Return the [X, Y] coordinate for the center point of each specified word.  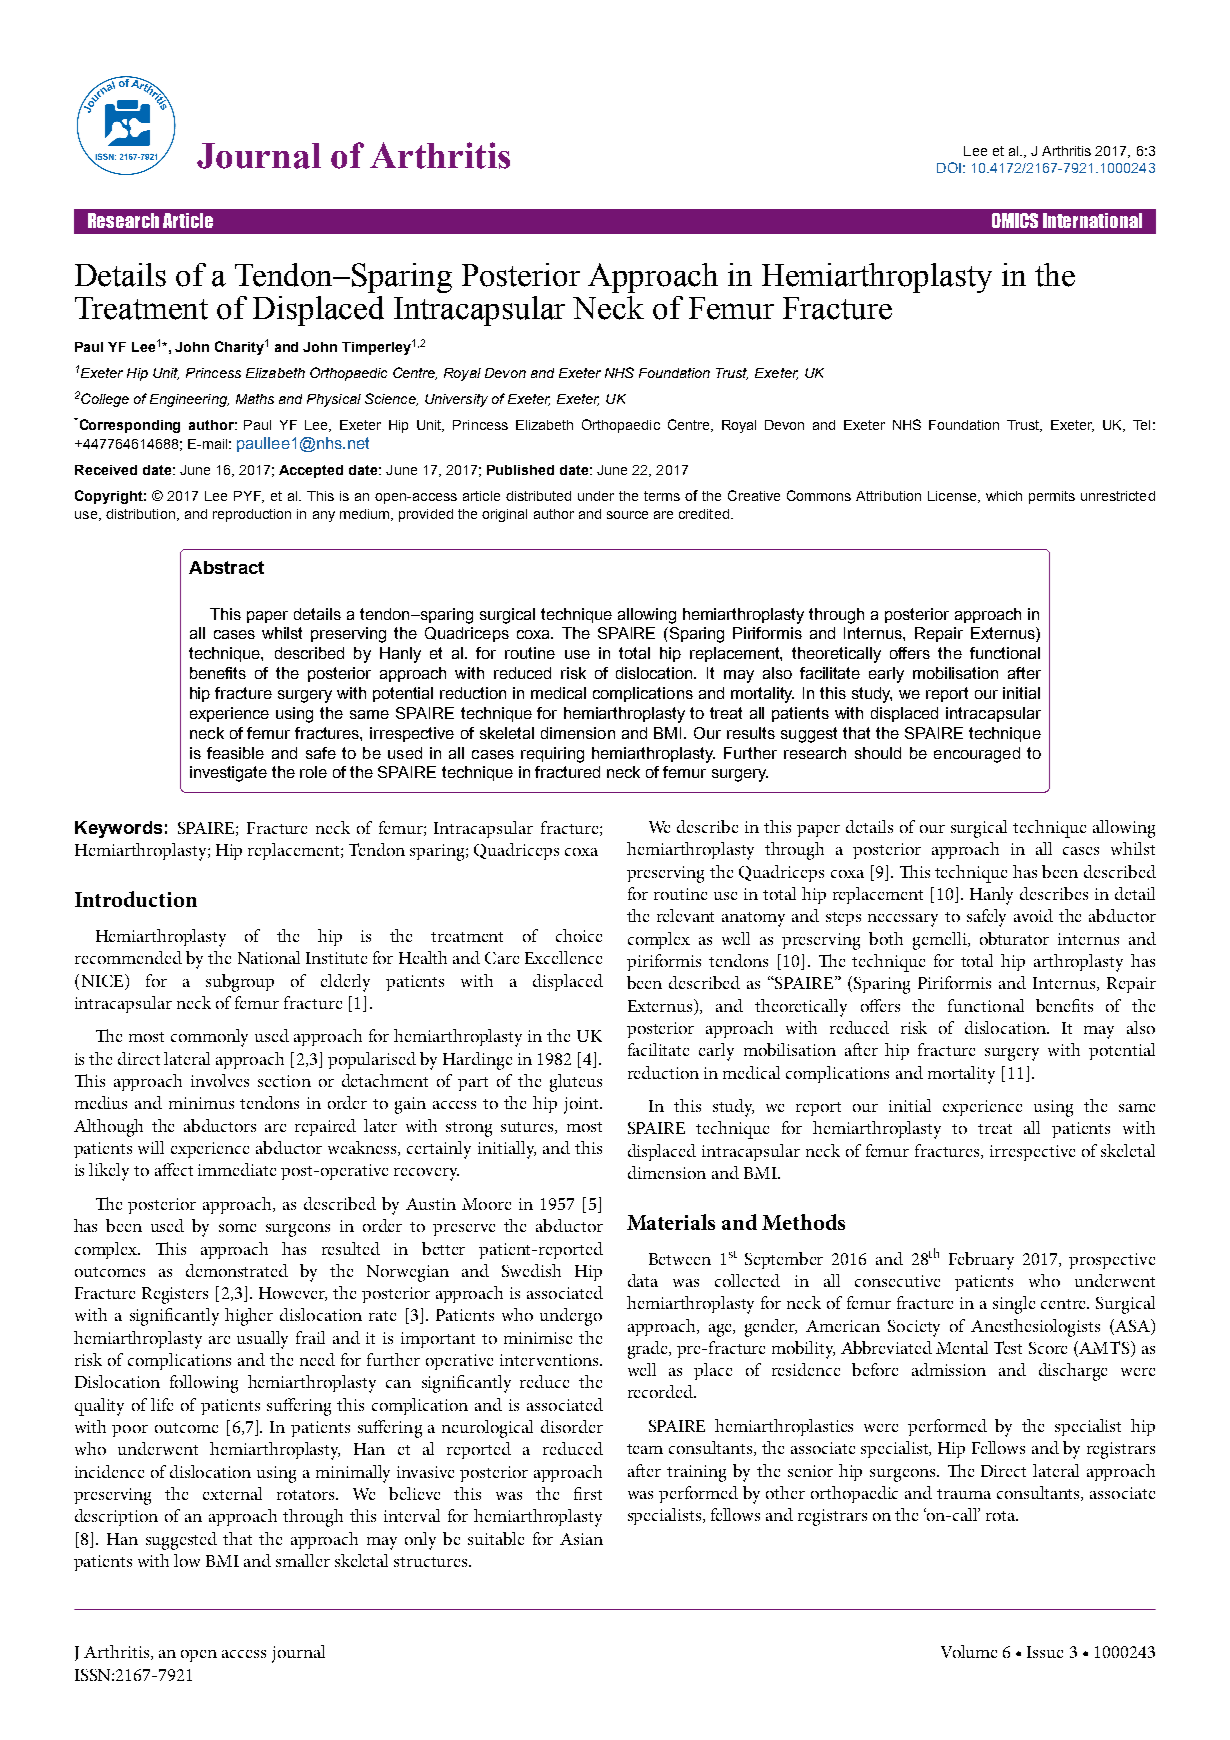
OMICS [1015, 220]
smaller [303, 1560]
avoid [1033, 915]
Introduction [136, 899]
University [456, 400]
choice [579, 935]
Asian [581, 1539]
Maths [255, 399]
